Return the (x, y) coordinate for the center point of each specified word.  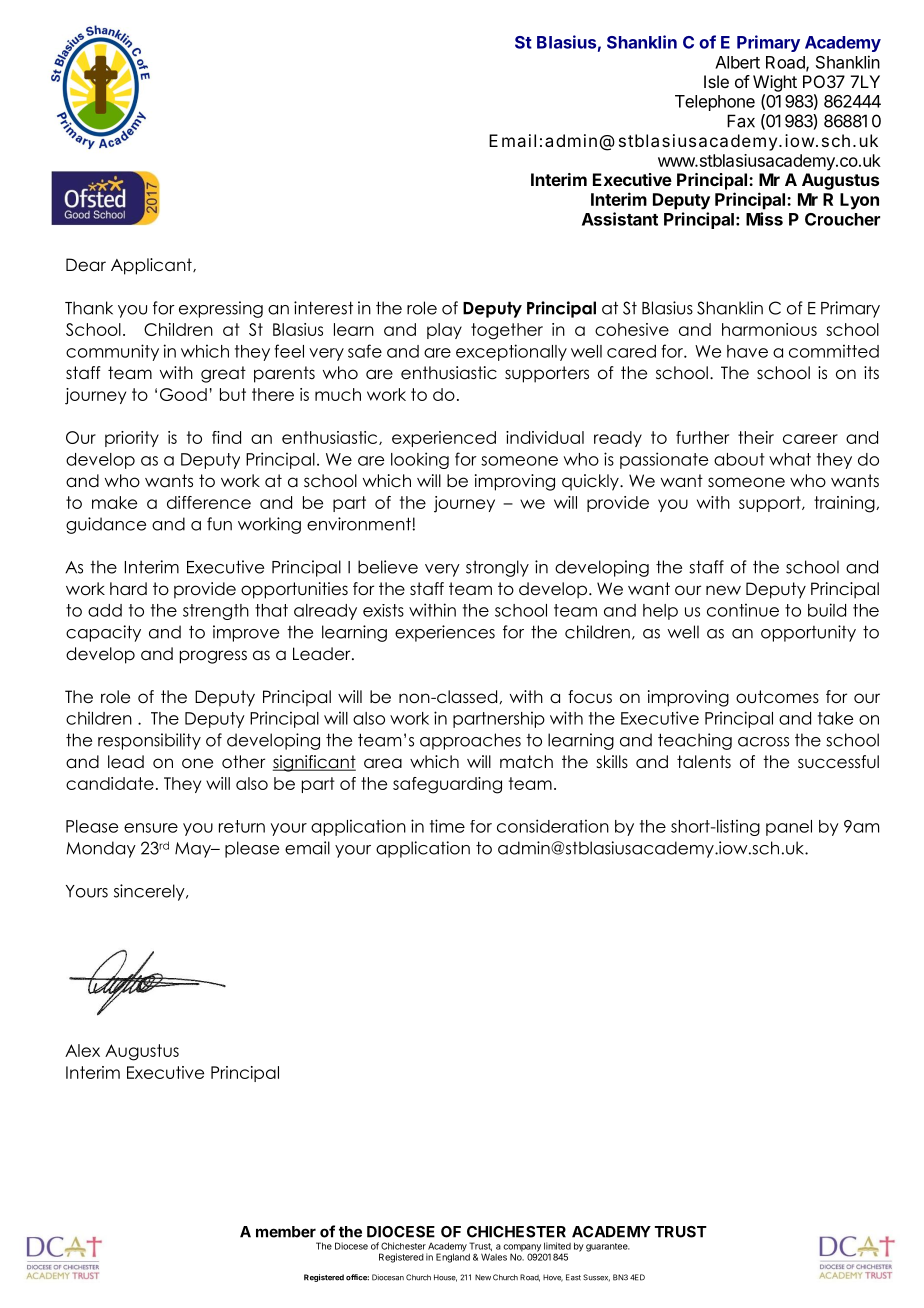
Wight (775, 83)
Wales (494, 1257)
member (286, 1232)
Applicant (152, 266)
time (447, 826)
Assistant (620, 219)
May (194, 850)
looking (420, 460)
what (790, 459)
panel (789, 828)
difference (209, 502)
